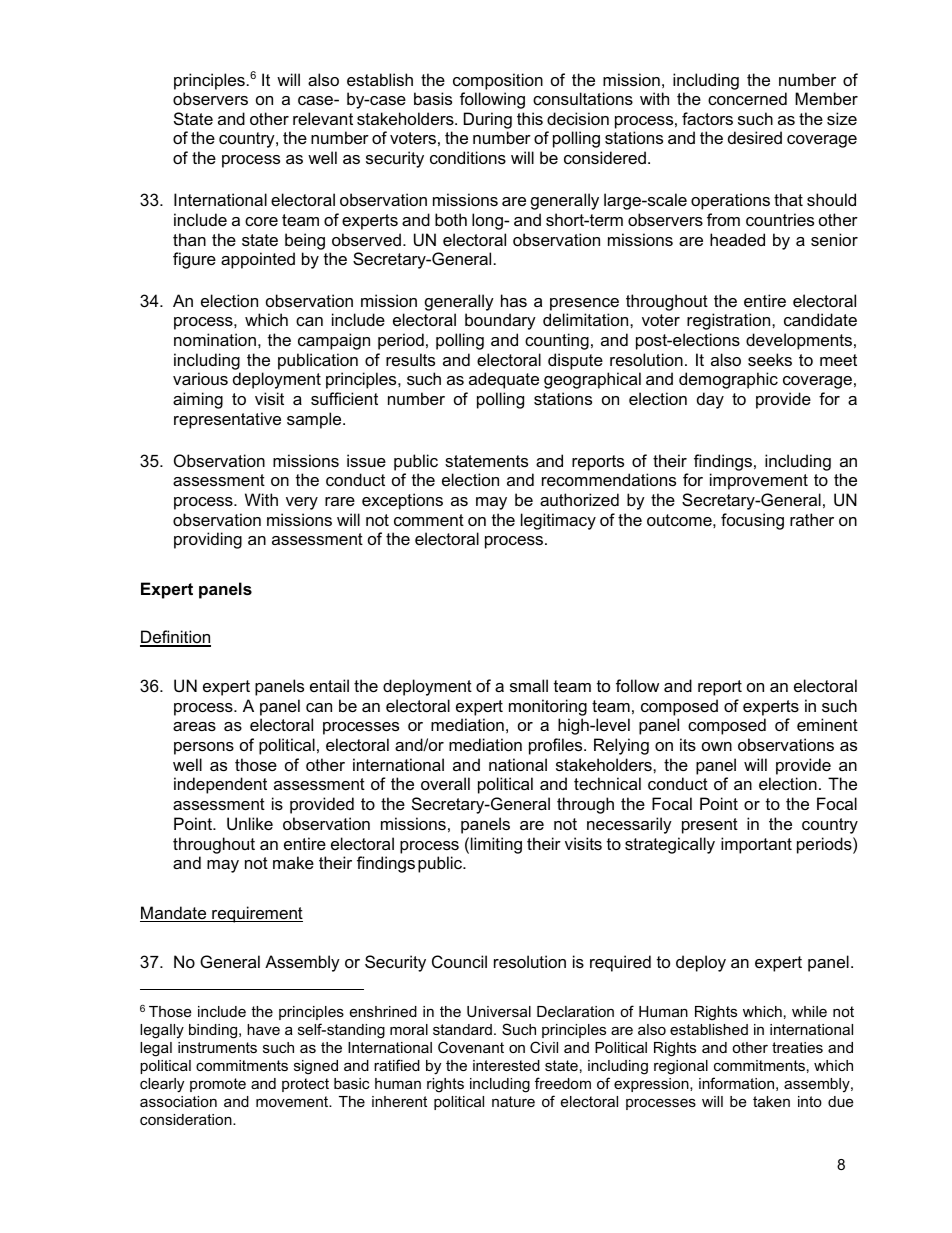  What do you see at coordinates (323, 118) in the image?
I see `relevant` at bounding box center [323, 118].
